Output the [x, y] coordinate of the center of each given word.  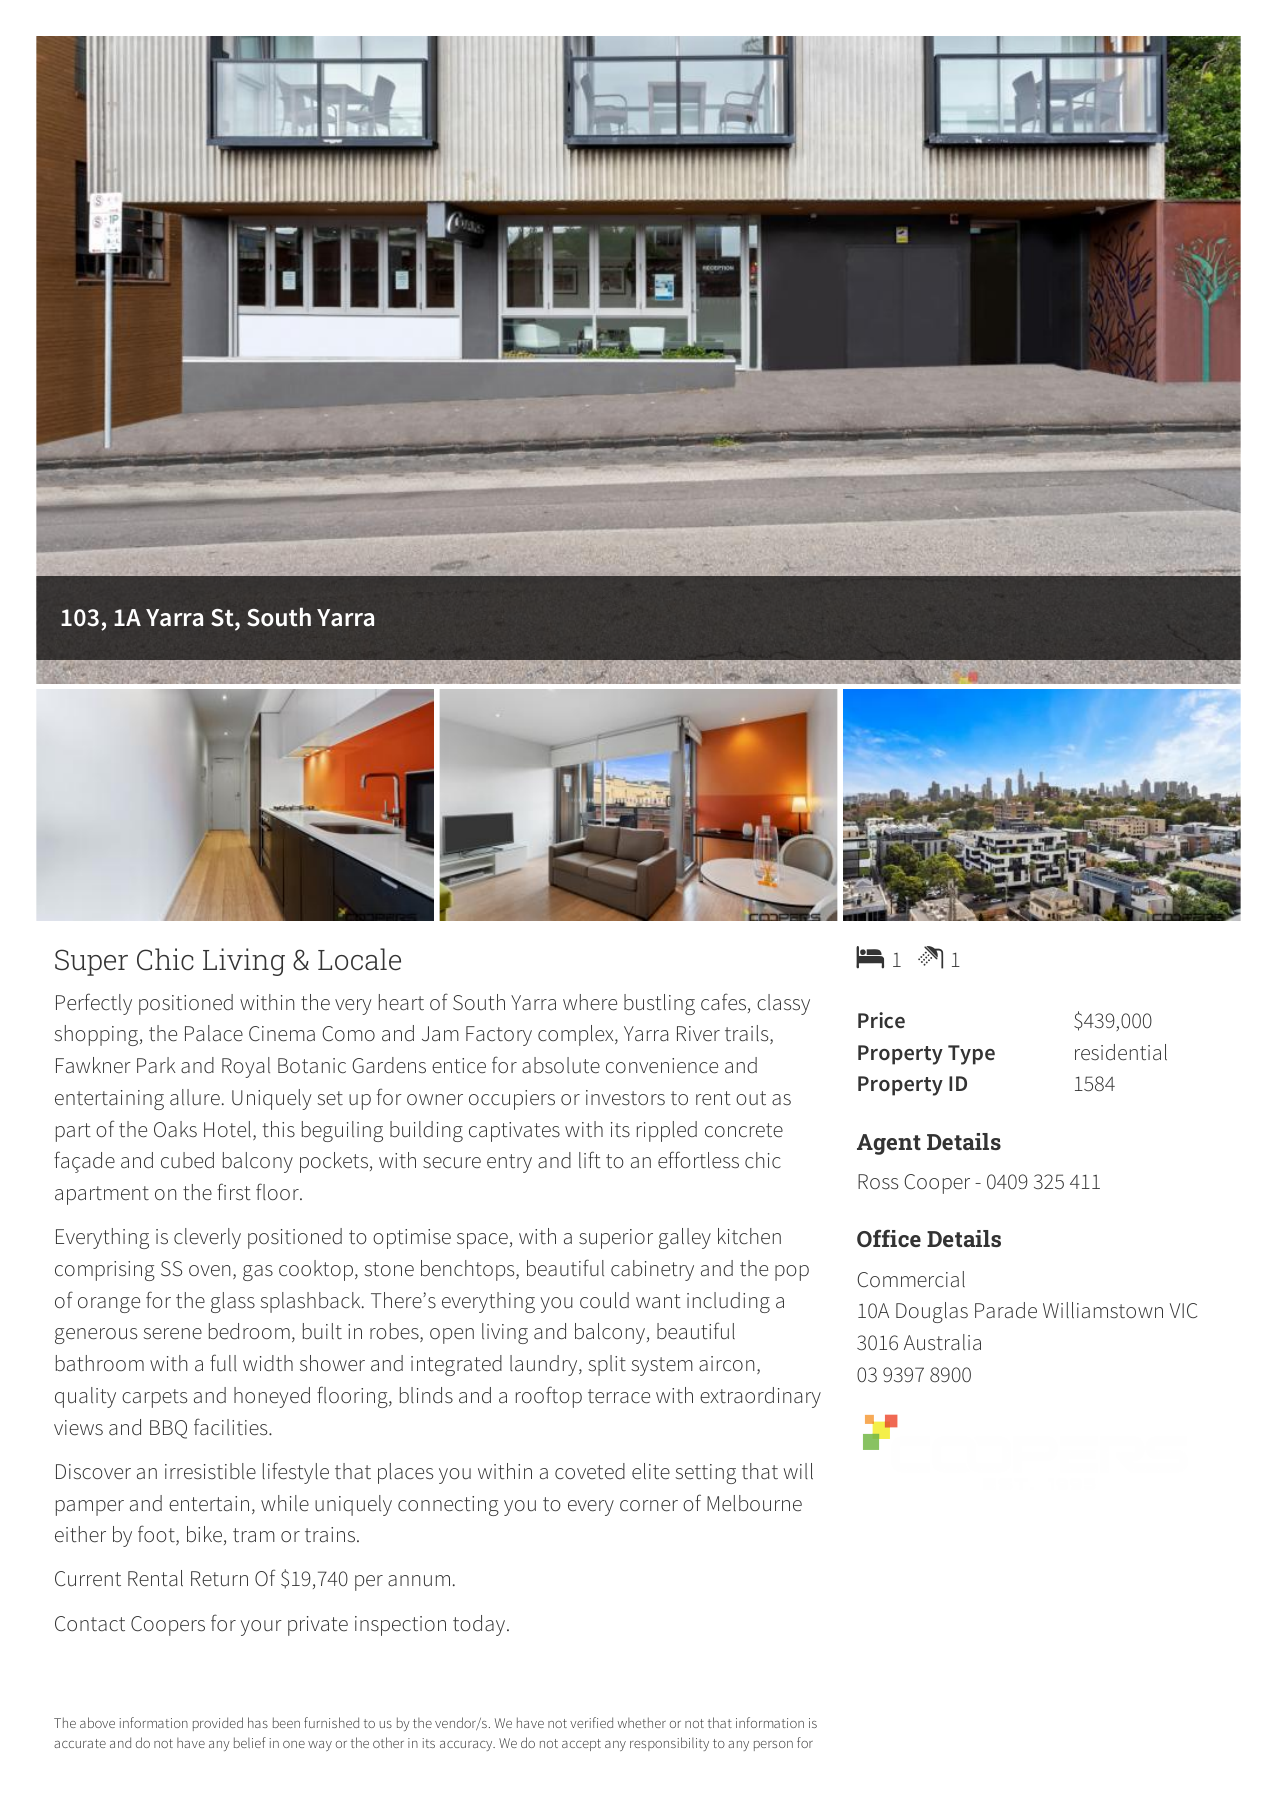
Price [881, 1020]
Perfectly [94, 1004]
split [607, 1365]
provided [218, 1724]
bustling [659, 1004]
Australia [942, 1342]
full [223, 1363]
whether [642, 1722]
